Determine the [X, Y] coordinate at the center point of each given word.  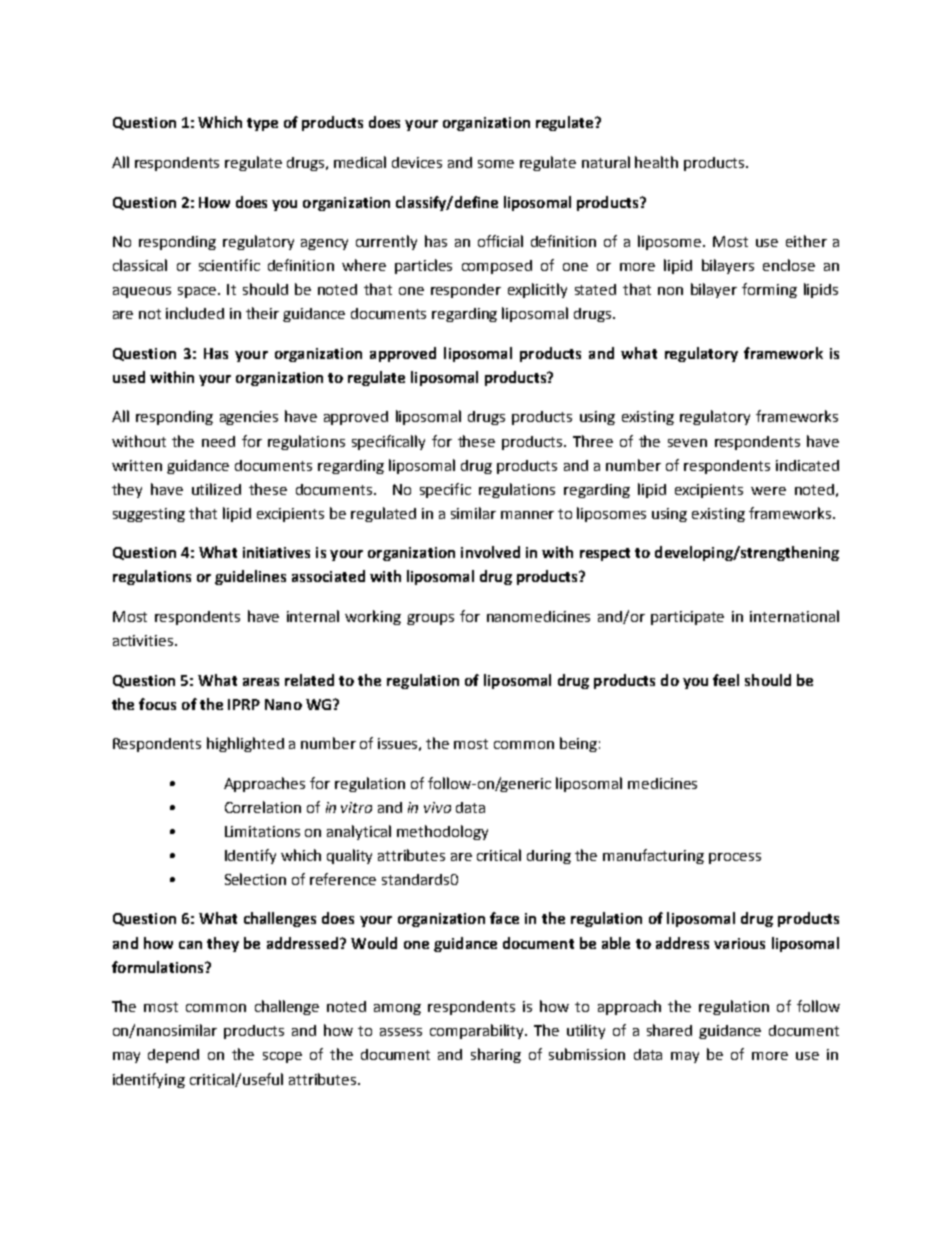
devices [417, 162]
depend [173, 1056]
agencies [249, 418]
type [262, 124]
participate [687, 618]
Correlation [263, 807]
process [735, 858]
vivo [437, 807]
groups [430, 619]
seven [687, 443]
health [656, 162]
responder [466, 291]
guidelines [250, 577]
